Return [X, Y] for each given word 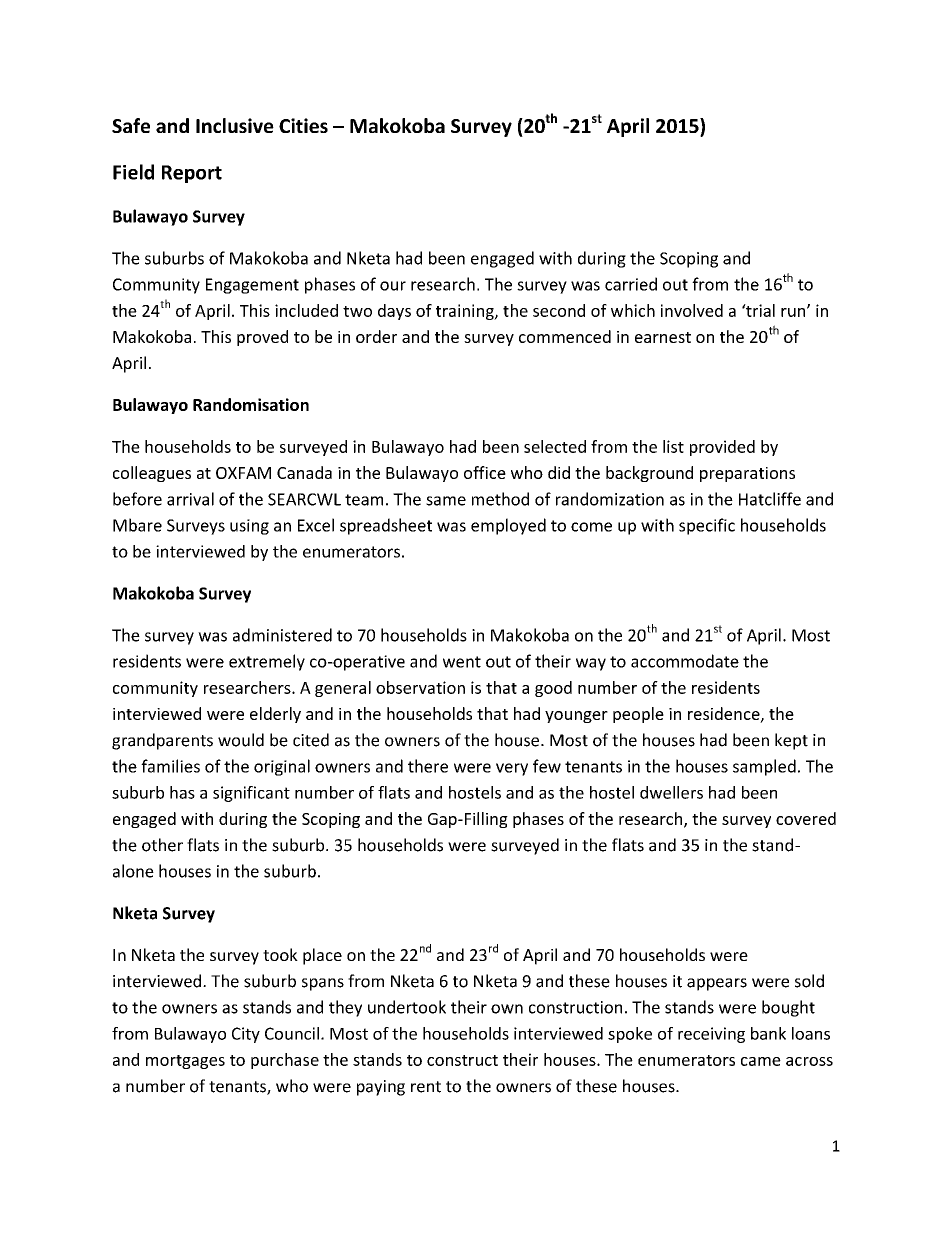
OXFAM [243, 473]
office [485, 472]
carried [631, 284]
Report [192, 174]
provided [722, 448]
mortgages [185, 1062]
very [512, 769]
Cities [303, 125]
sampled [764, 767]
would [241, 740]
